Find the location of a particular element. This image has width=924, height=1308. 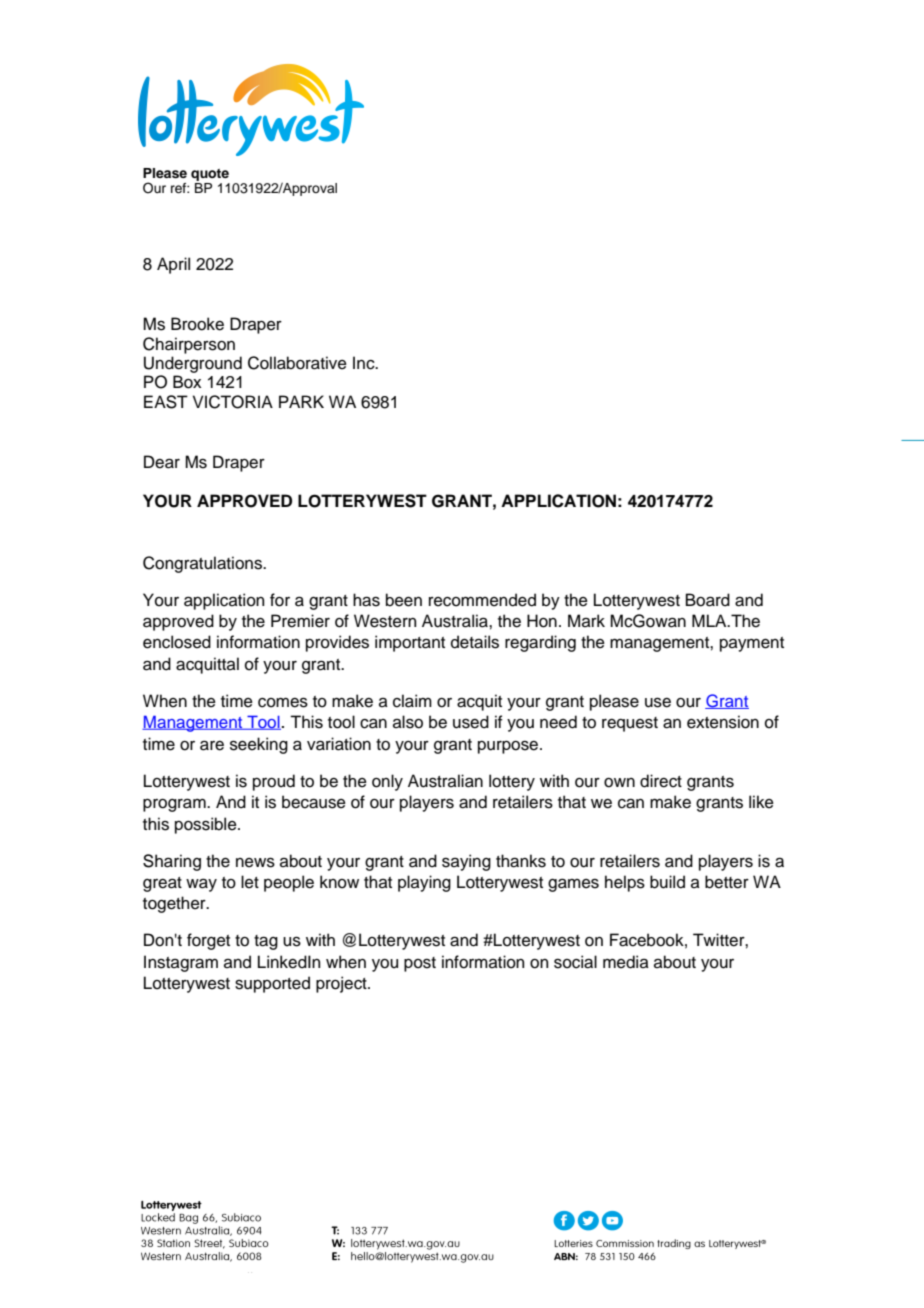

media is located at coordinates (626, 962).
